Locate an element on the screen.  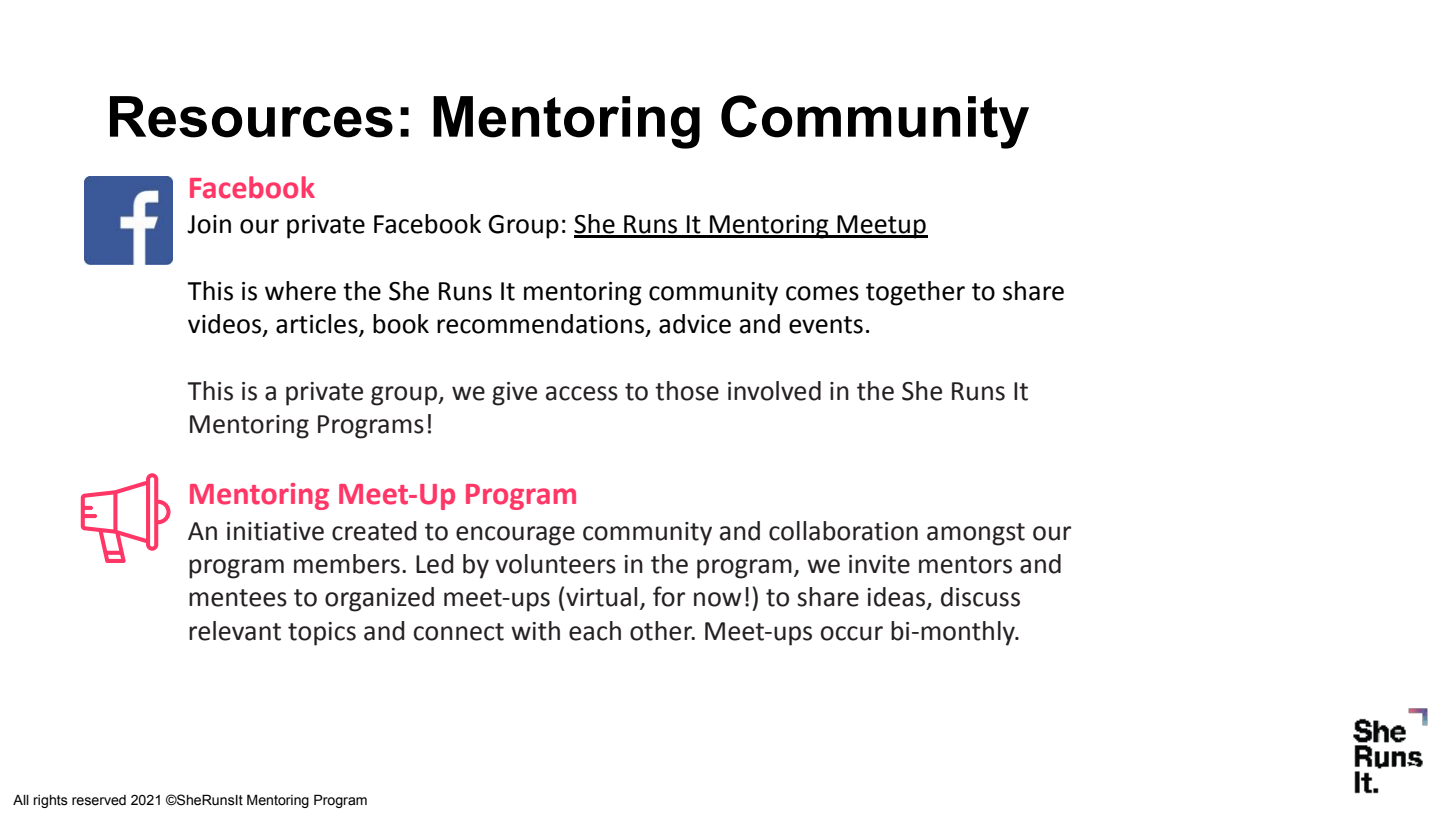
recommendations is located at coordinates (540, 324).
